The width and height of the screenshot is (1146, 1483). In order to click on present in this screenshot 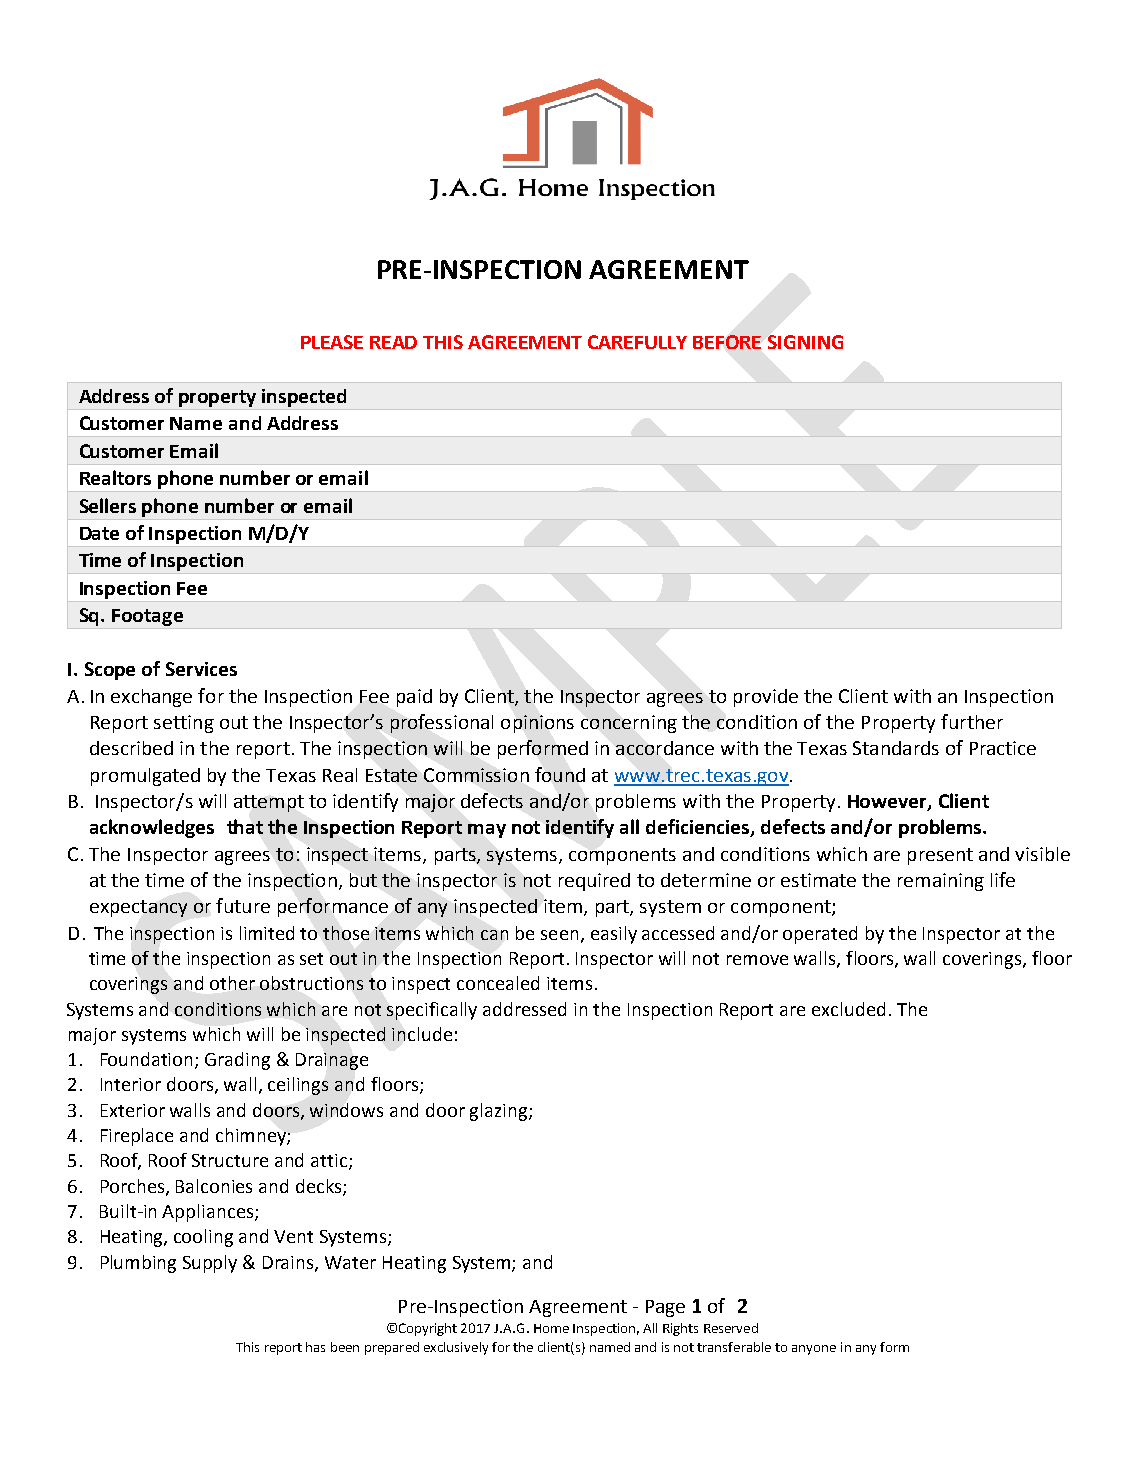, I will do `click(940, 856)`.
